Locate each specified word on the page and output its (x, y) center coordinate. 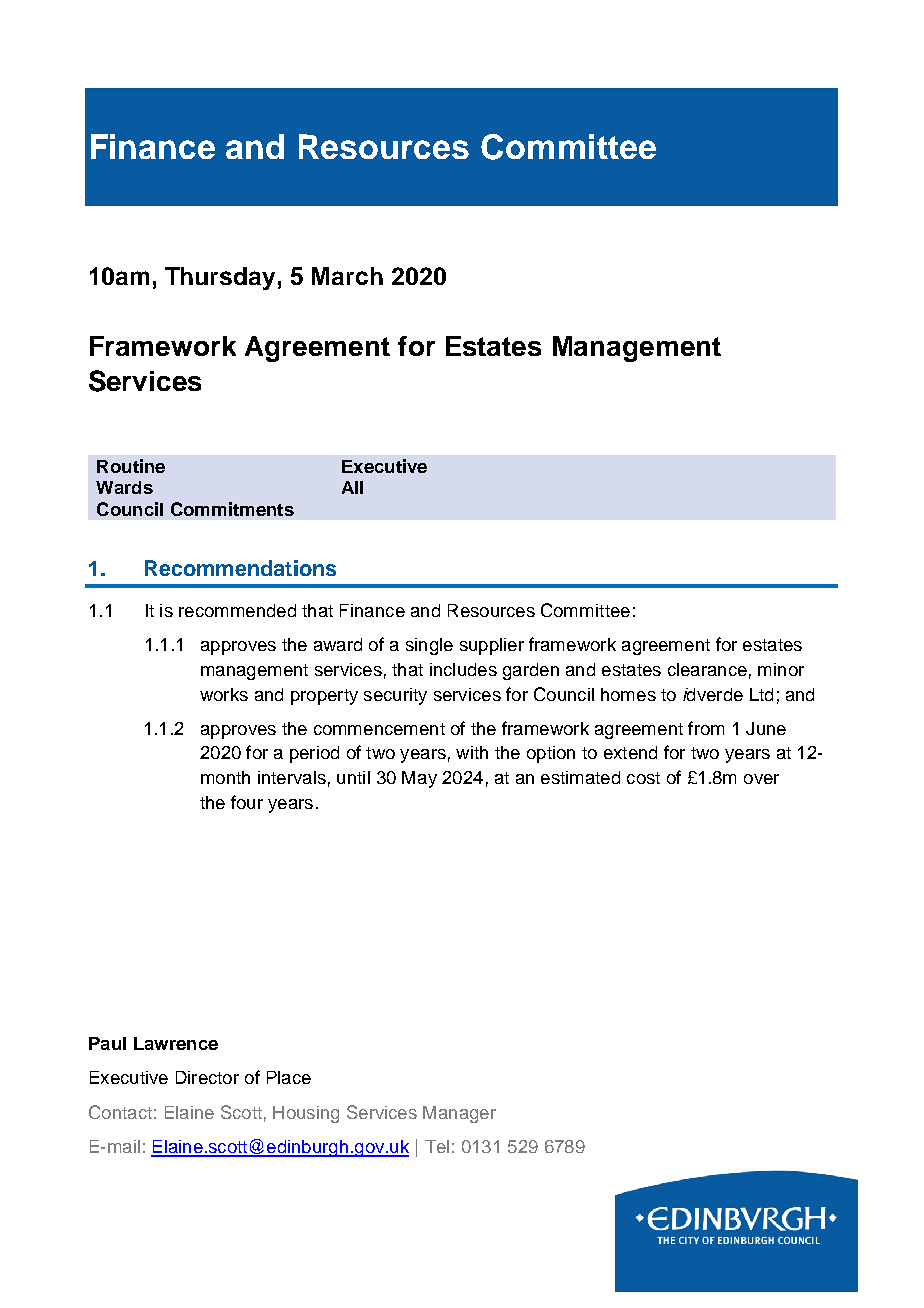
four (247, 802)
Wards (124, 487)
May (419, 779)
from (706, 728)
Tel (437, 1146)
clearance (707, 669)
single (429, 646)
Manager (459, 1114)
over (761, 779)
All (352, 487)
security (395, 696)
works (224, 694)
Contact (120, 1112)
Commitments (232, 509)
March (347, 276)
